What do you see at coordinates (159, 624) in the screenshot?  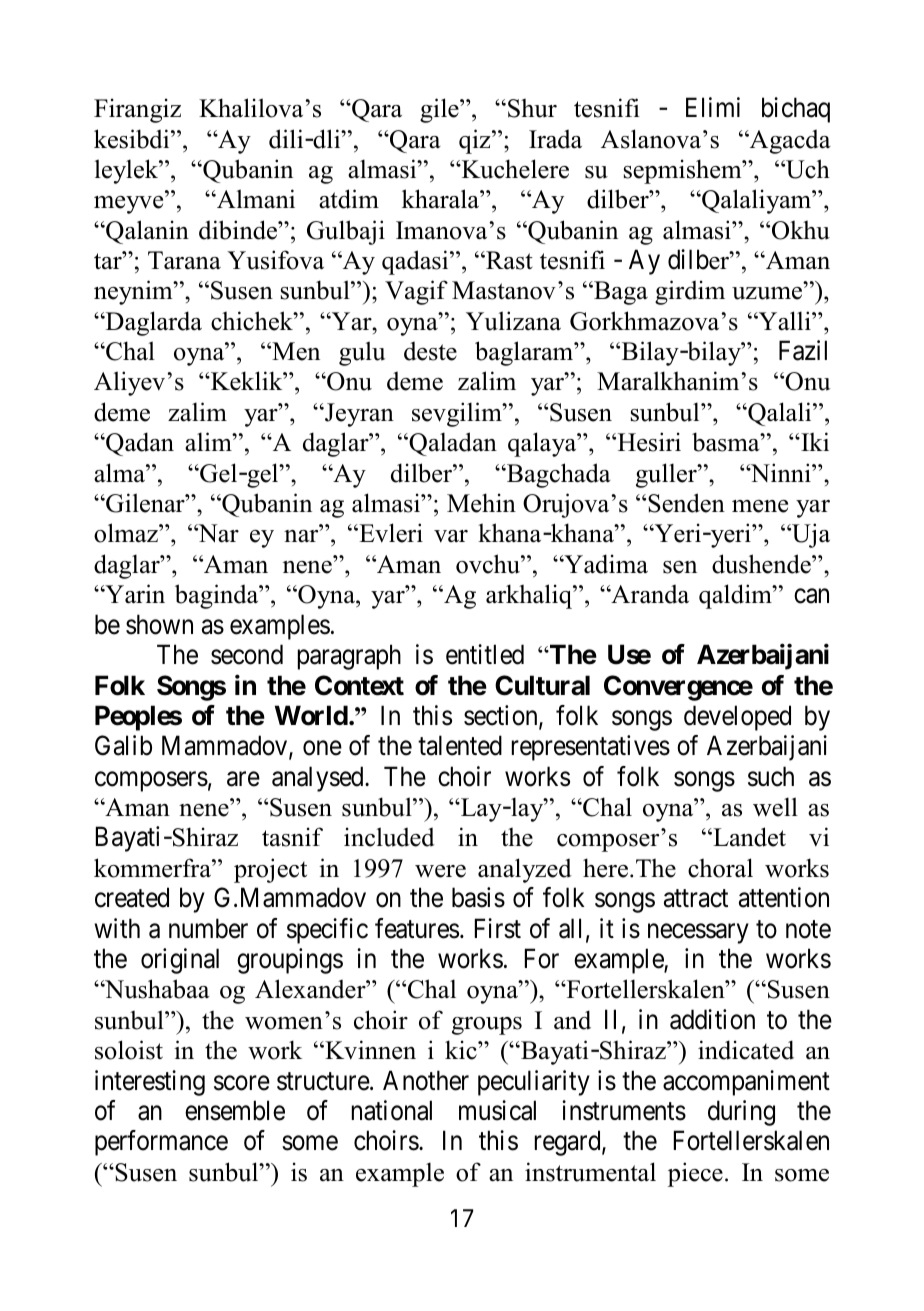 I see `shown` at bounding box center [159, 624].
